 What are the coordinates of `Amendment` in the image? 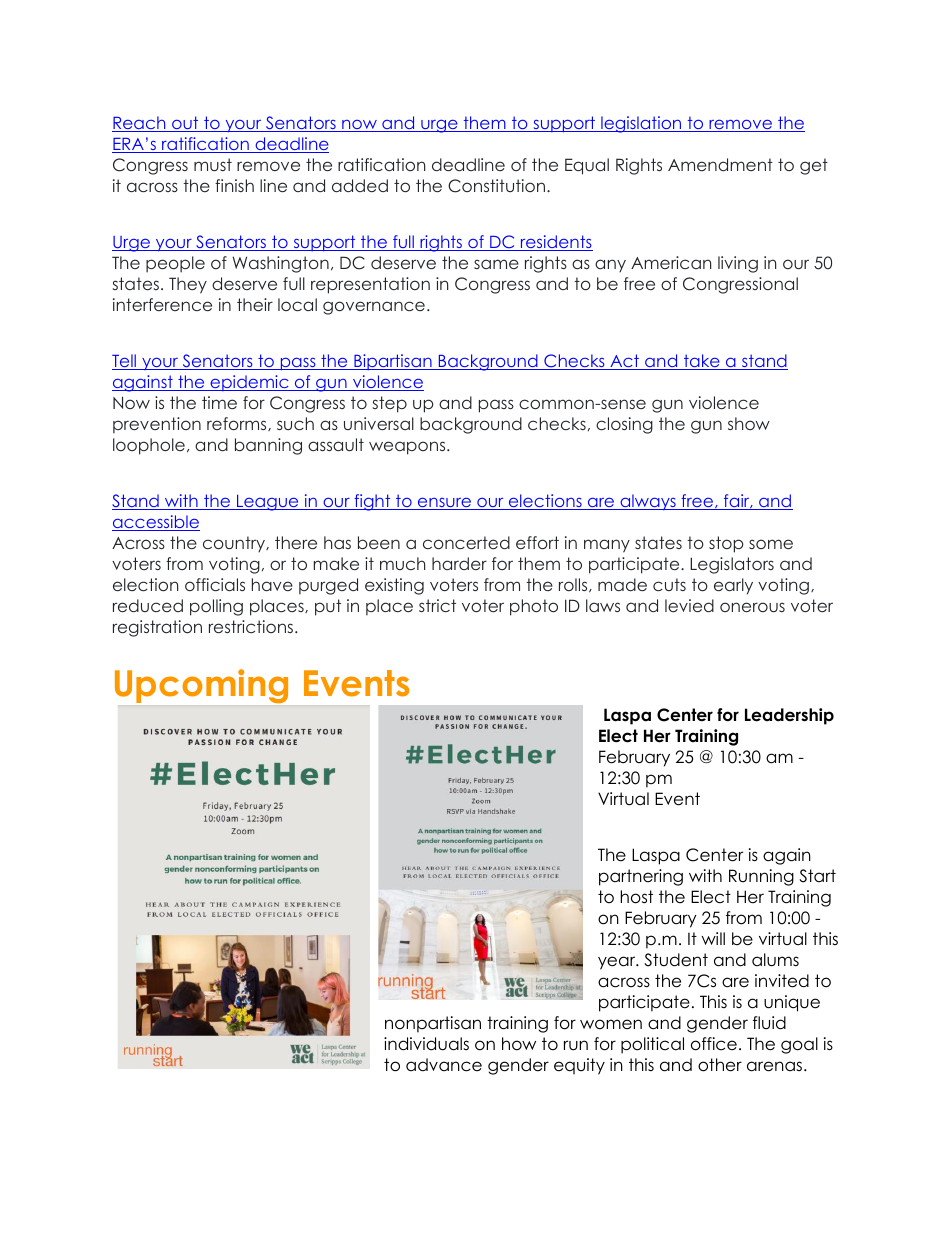 It's located at (720, 164).
